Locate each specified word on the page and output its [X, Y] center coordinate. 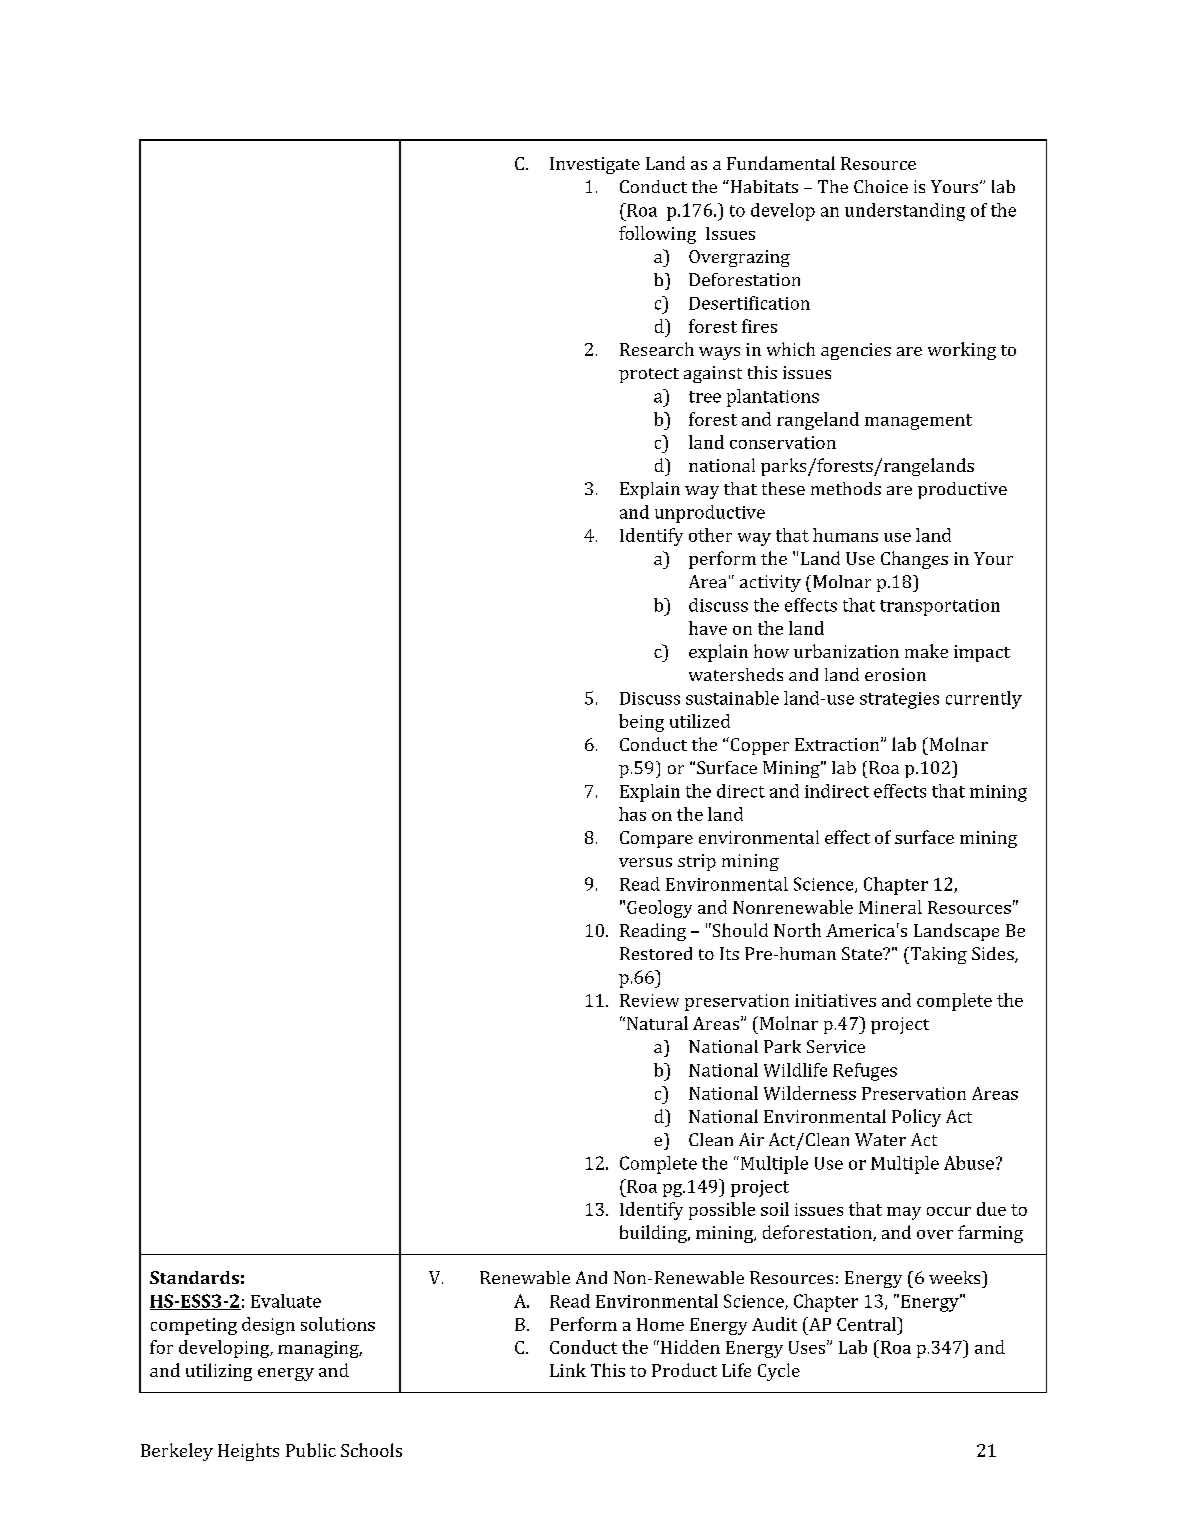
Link [568, 1370]
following [657, 235]
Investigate [595, 165]
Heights [248, 1452]
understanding [905, 212]
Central [867, 1324]
